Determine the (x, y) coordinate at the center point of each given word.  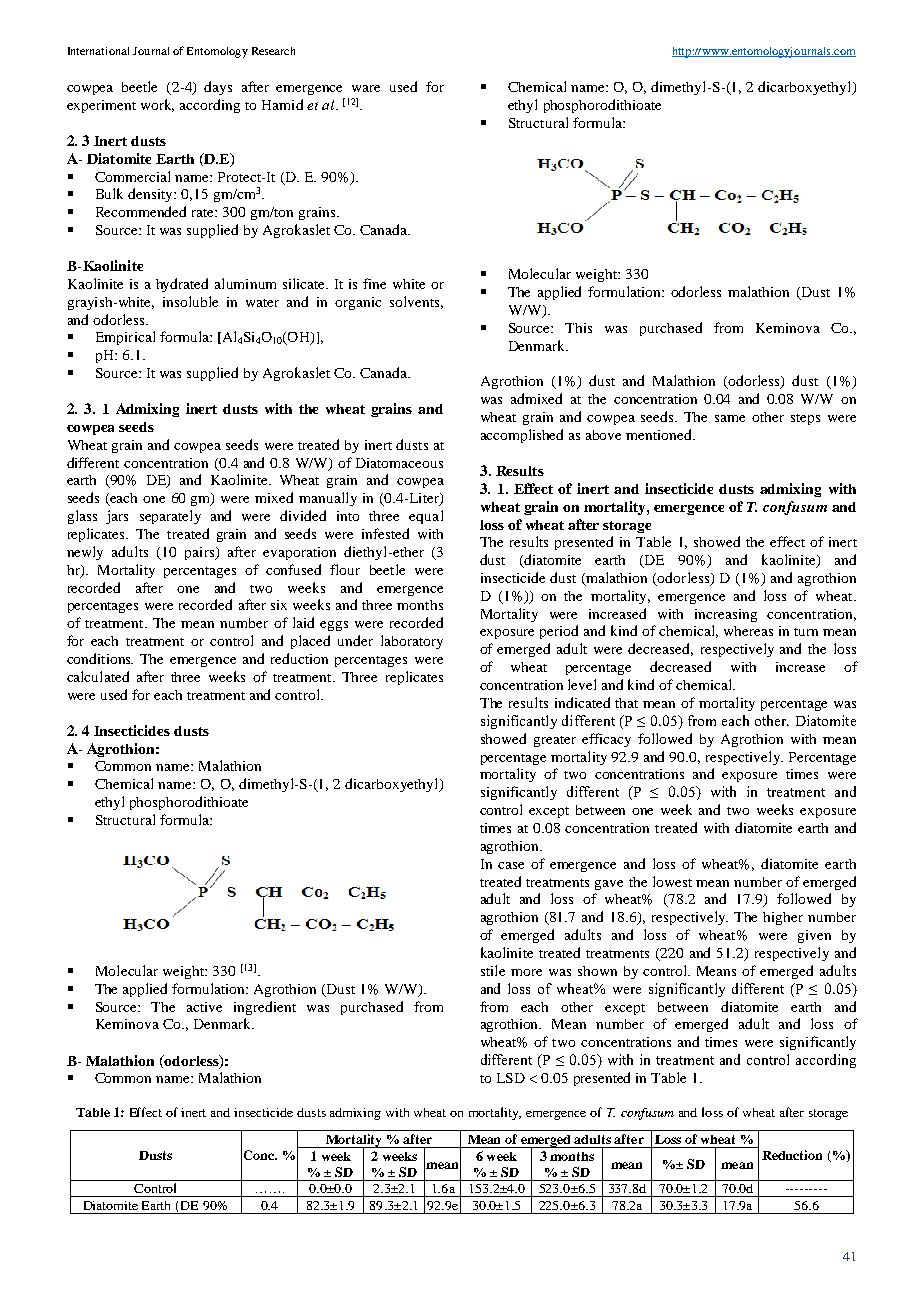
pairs (201, 553)
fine (374, 283)
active (204, 1007)
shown (597, 971)
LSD (511, 1078)
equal (426, 517)
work (157, 105)
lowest (672, 881)
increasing (726, 615)
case (511, 865)
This (578, 328)
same (730, 418)
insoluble (190, 301)
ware (366, 88)
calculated (98, 676)
